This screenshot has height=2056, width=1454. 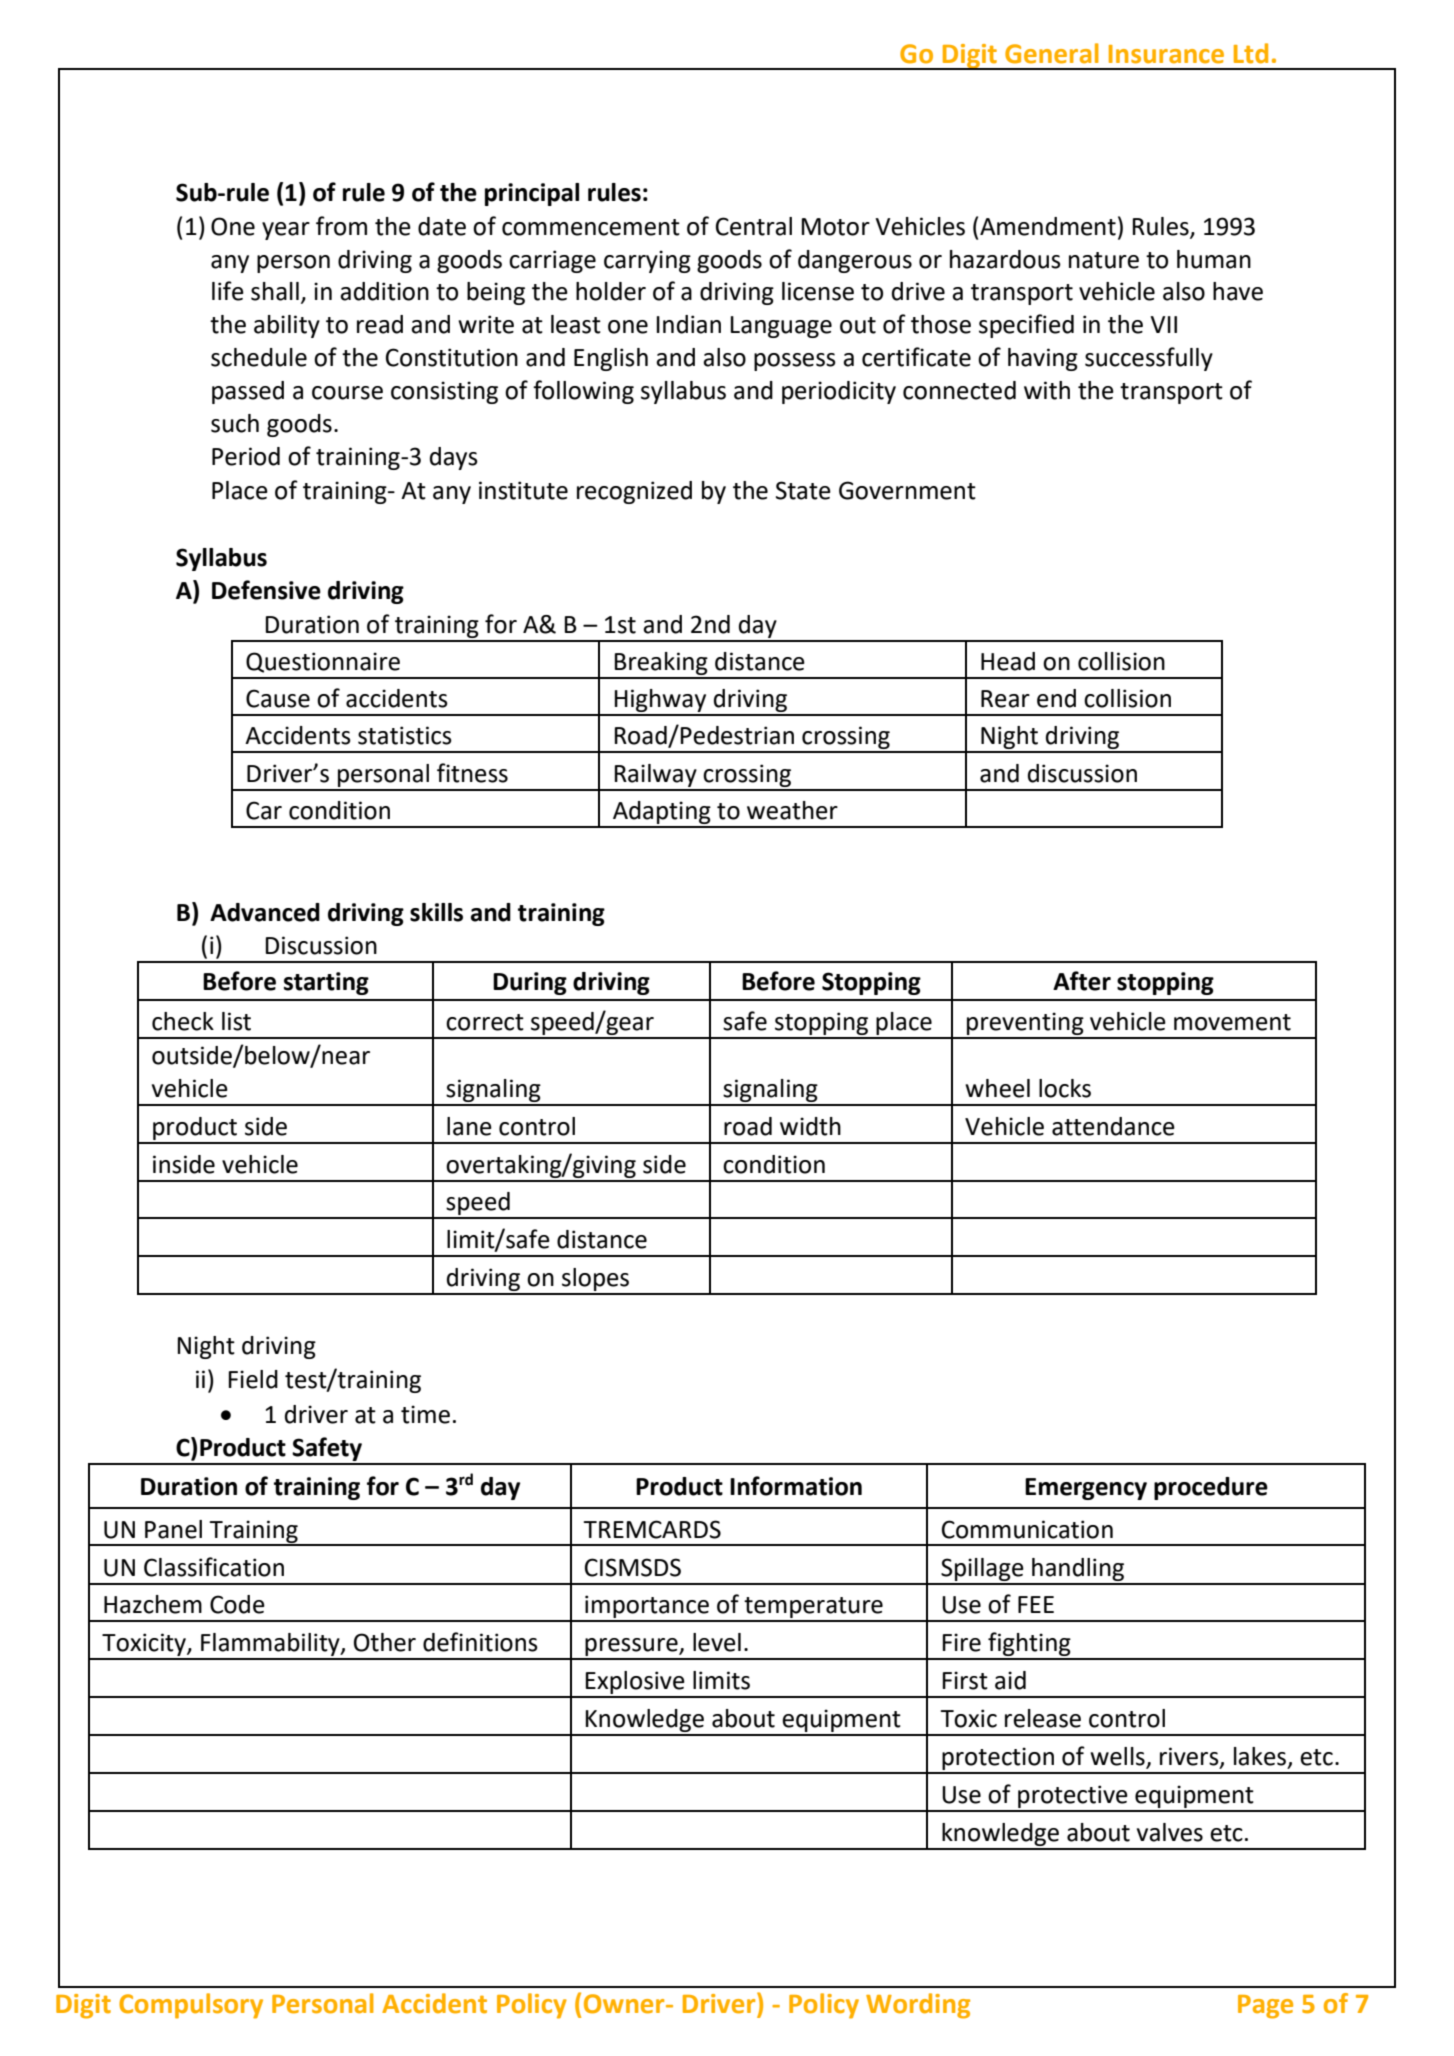 What do you see at coordinates (341, 226) in the screenshot?
I see `from` at bounding box center [341, 226].
